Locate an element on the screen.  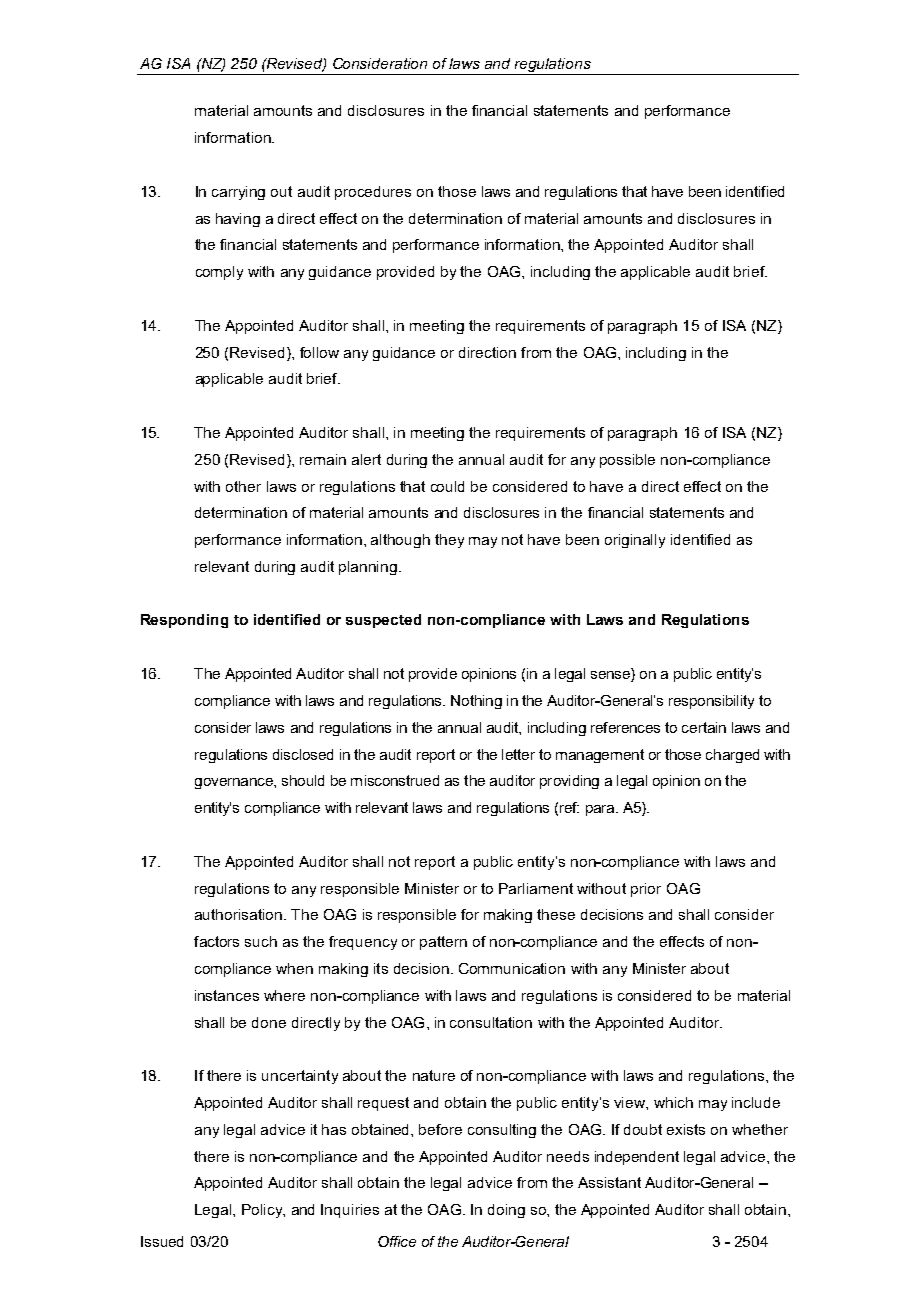
factors is located at coordinates (216, 941).
